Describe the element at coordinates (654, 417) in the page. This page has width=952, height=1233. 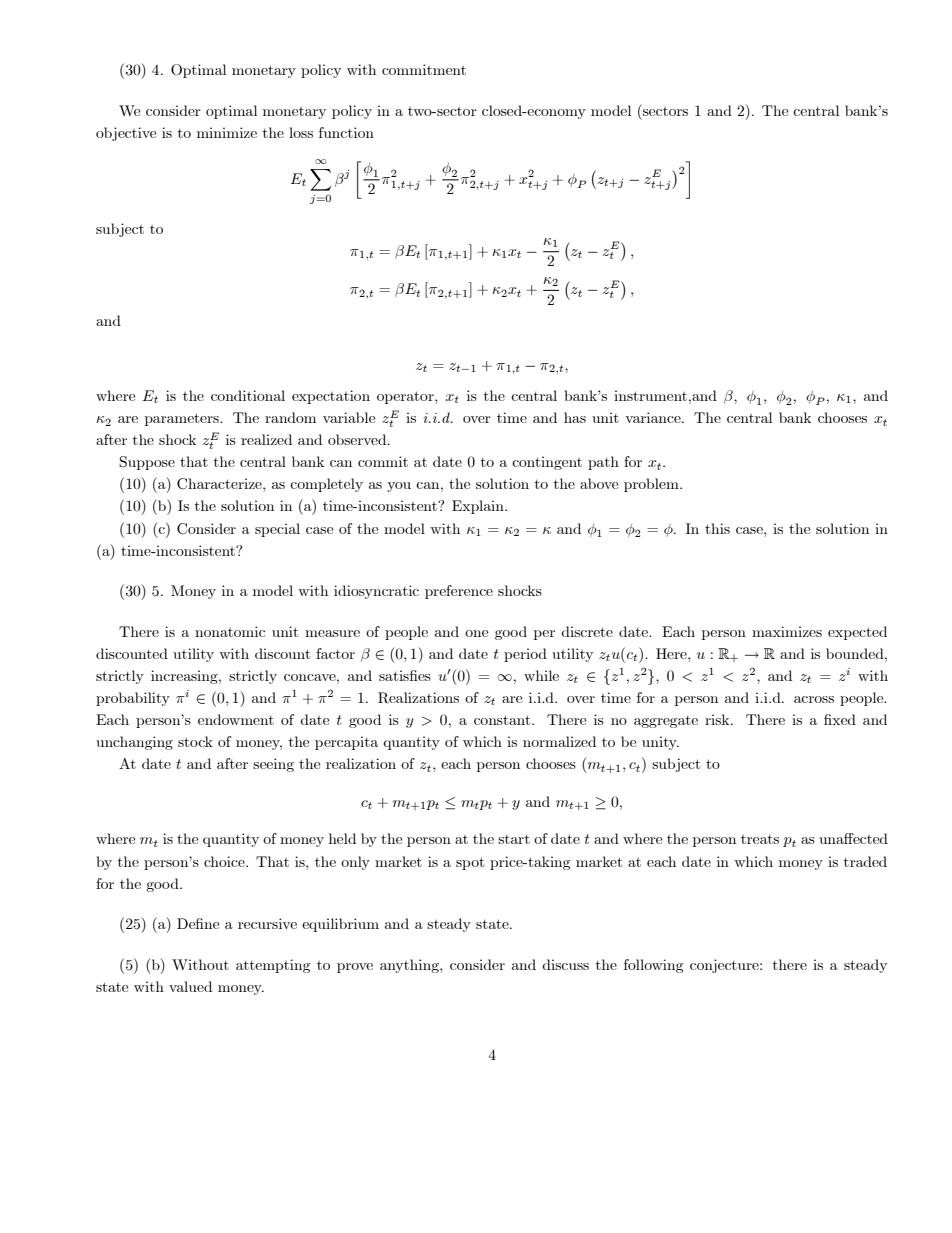
I see `variance` at that location.
